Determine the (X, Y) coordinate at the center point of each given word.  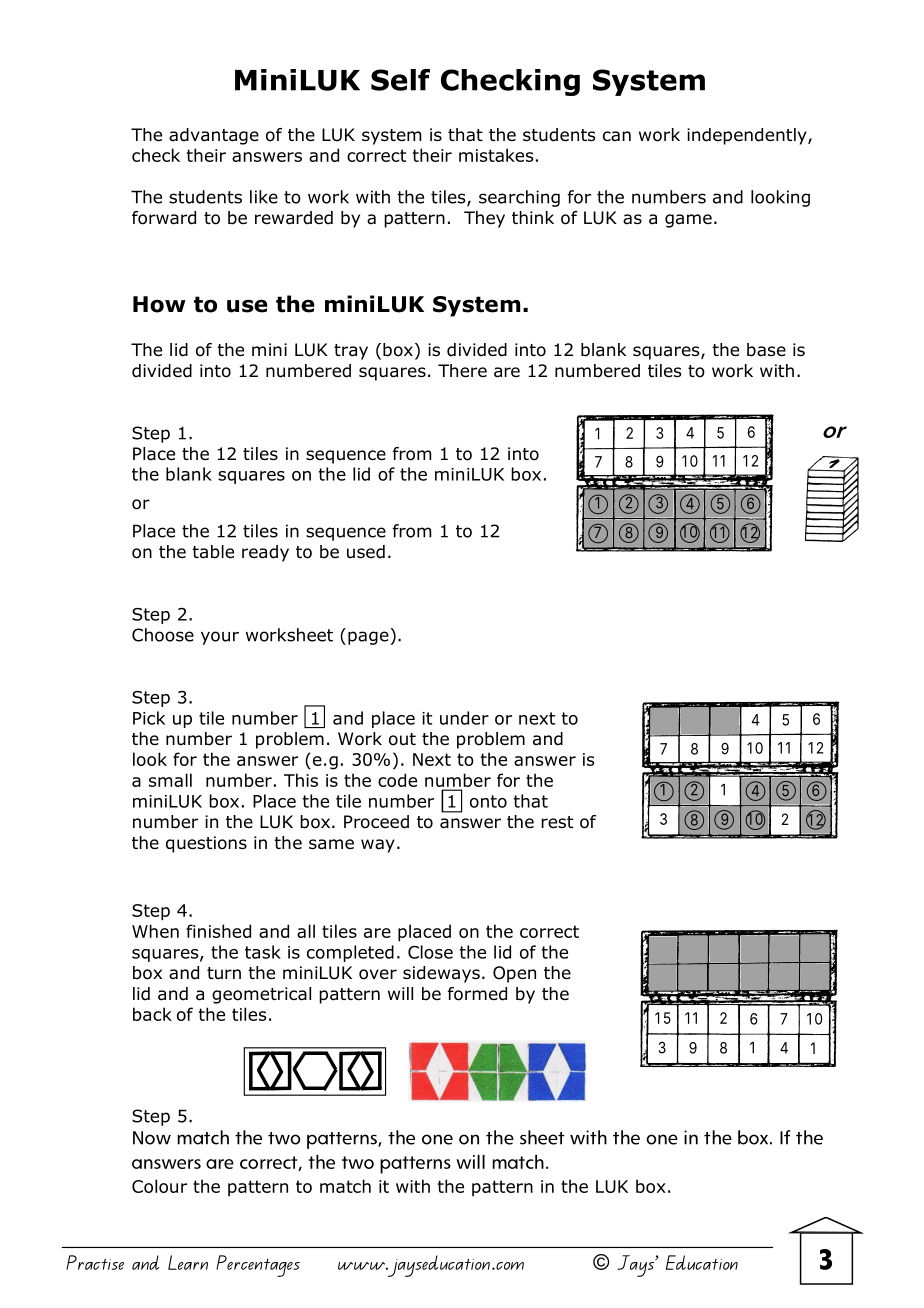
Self (400, 80)
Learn (188, 1262)
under (464, 718)
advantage (214, 136)
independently (748, 136)
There (462, 371)
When (155, 931)
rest (557, 822)
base (766, 350)
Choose (163, 635)
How (159, 304)
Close (430, 952)
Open (514, 974)
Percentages (258, 1266)
